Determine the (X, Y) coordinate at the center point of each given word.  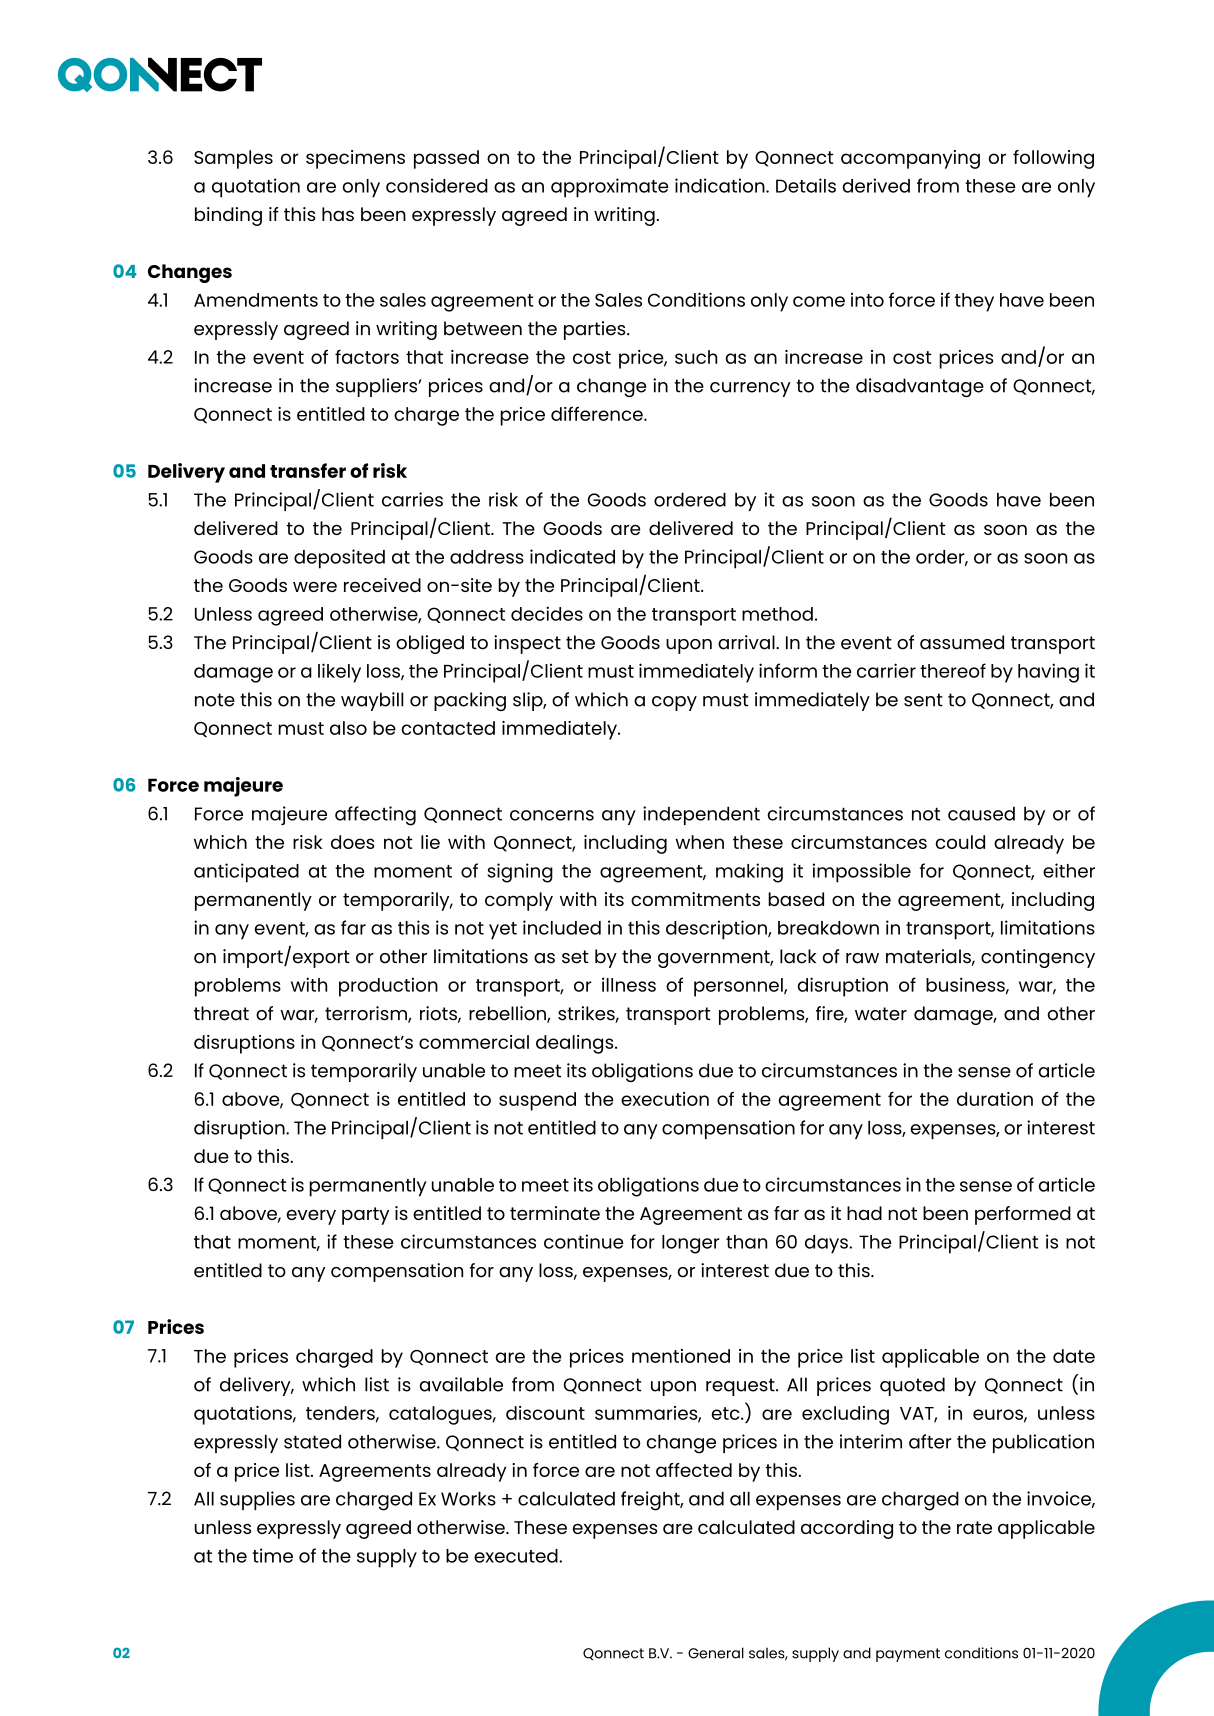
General (716, 1653)
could (960, 842)
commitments (695, 899)
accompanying (910, 159)
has (338, 214)
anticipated (246, 873)
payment (908, 1655)
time (272, 1555)
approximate (609, 188)
